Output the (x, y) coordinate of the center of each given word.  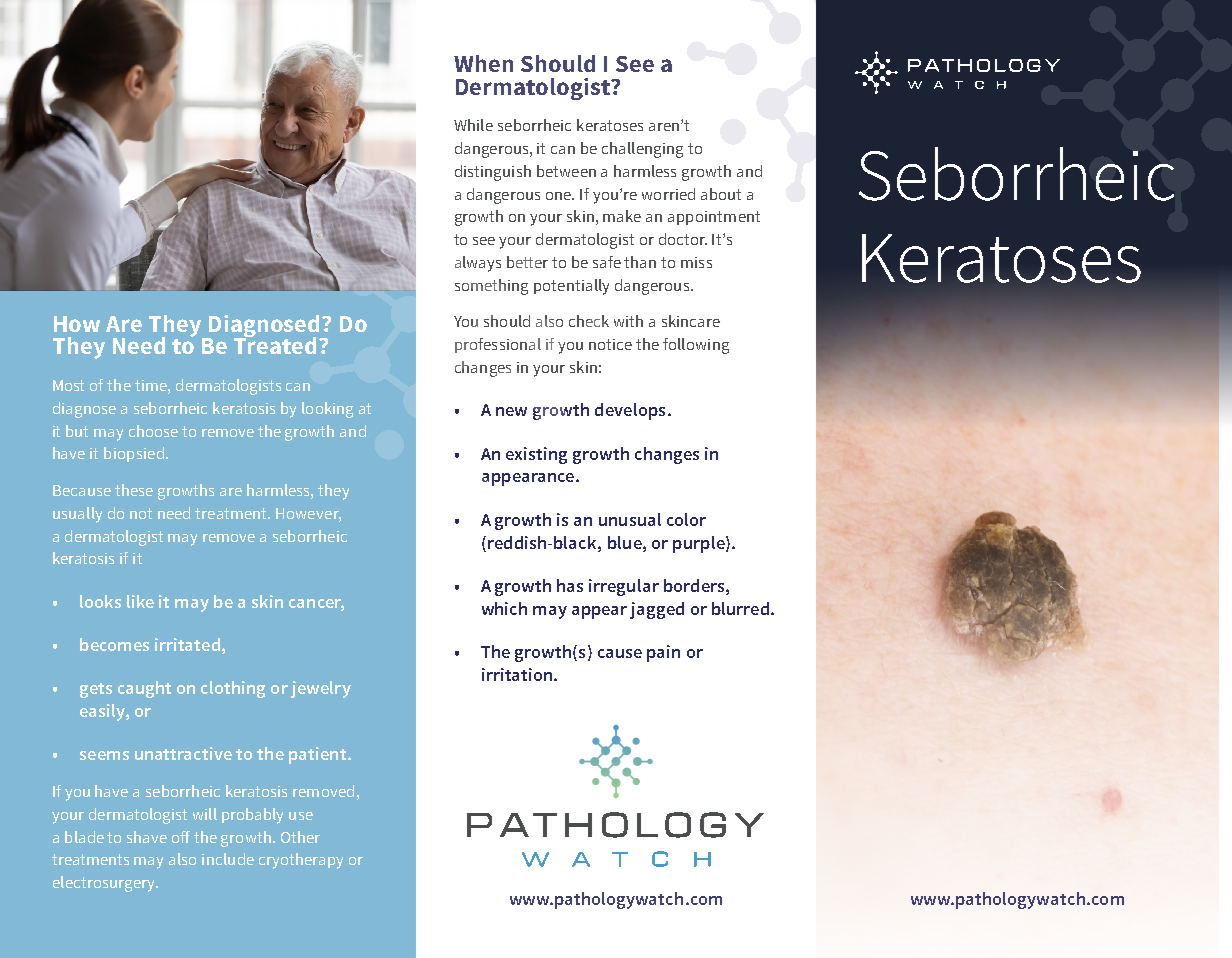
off (181, 837)
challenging (642, 150)
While (473, 125)
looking (327, 410)
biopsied (134, 454)
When (483, 63)
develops (630, 411)
